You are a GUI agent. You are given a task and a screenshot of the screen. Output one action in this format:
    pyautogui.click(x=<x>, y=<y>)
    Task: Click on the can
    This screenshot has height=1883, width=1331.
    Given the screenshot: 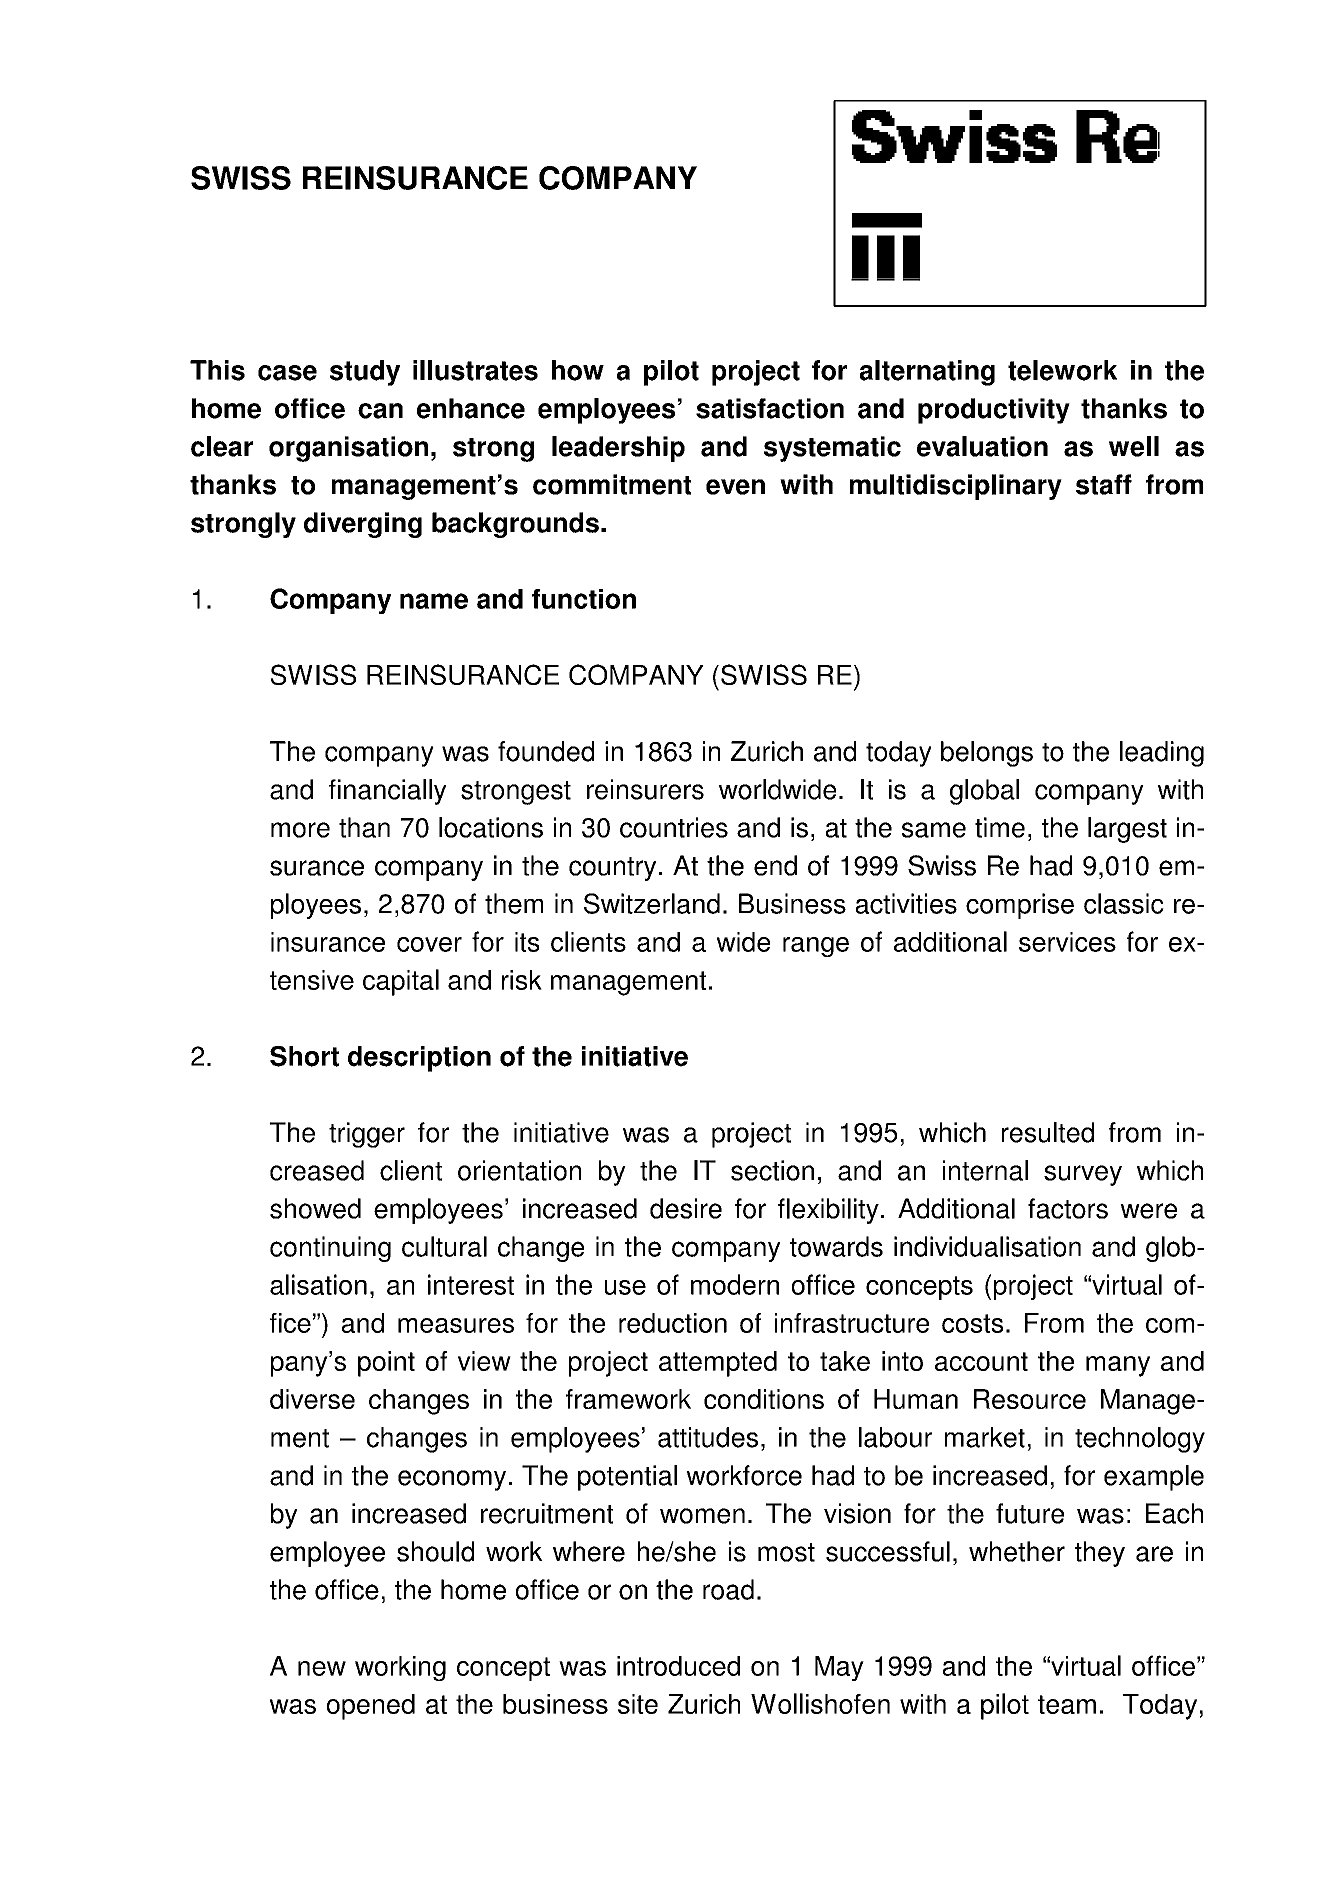 What is the action you would take?
    pyautogui.click(x=380, y=411)
